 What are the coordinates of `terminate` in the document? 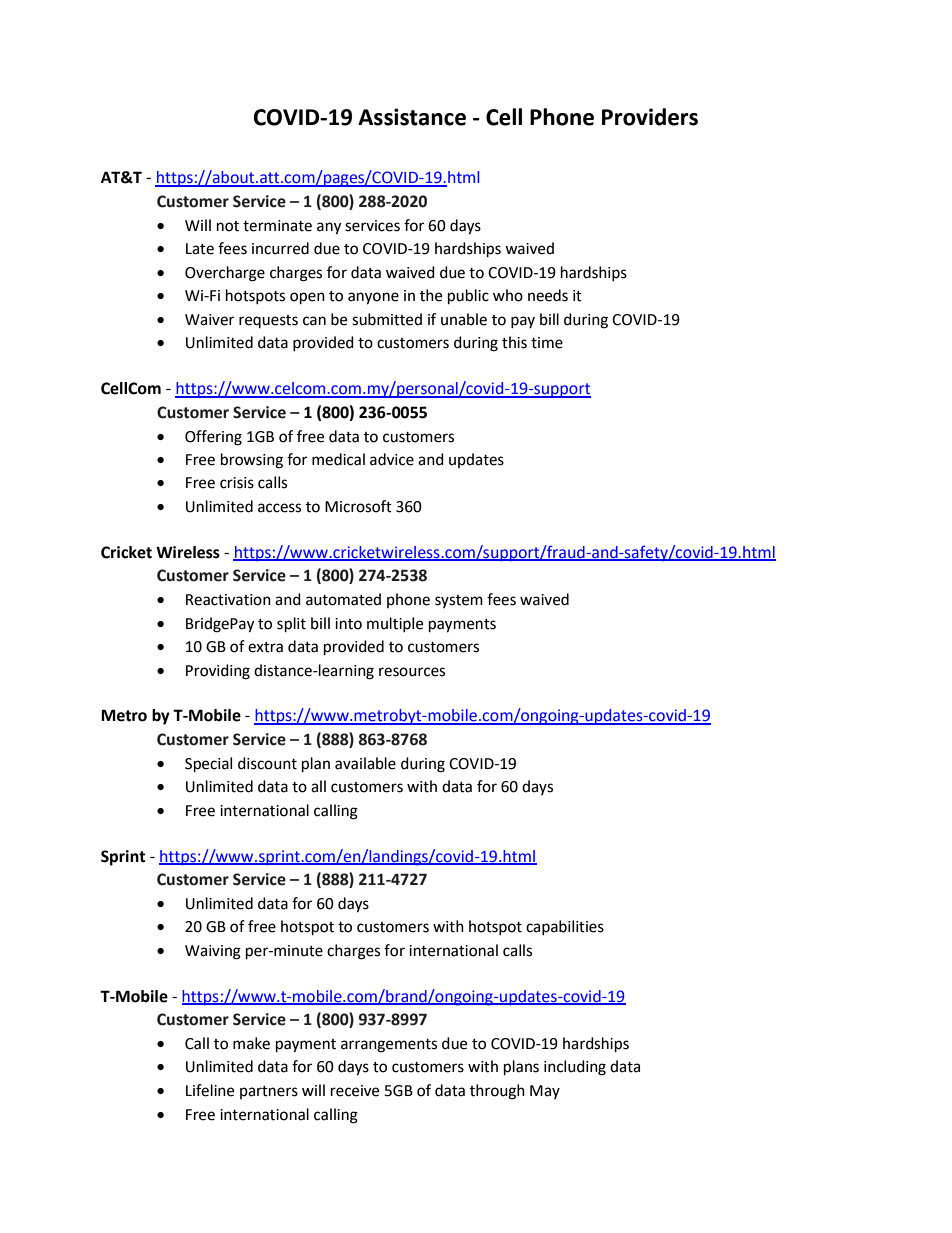 It's located at (277, 226).
